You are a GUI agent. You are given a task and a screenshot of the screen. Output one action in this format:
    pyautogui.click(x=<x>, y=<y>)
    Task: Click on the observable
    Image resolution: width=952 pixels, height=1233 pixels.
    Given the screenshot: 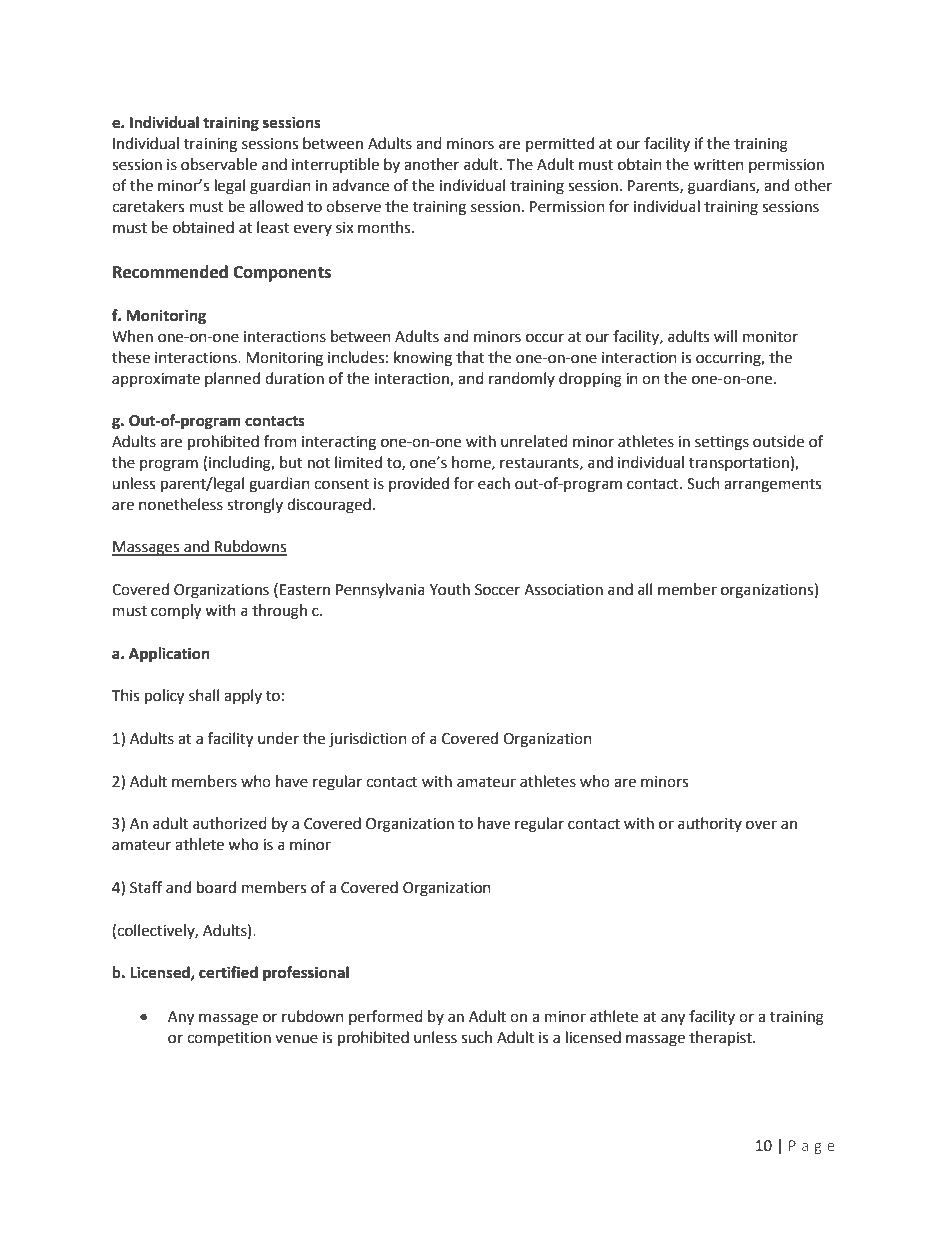 What is the action you would take?
    pyautogui.click(x=219, y=164)
